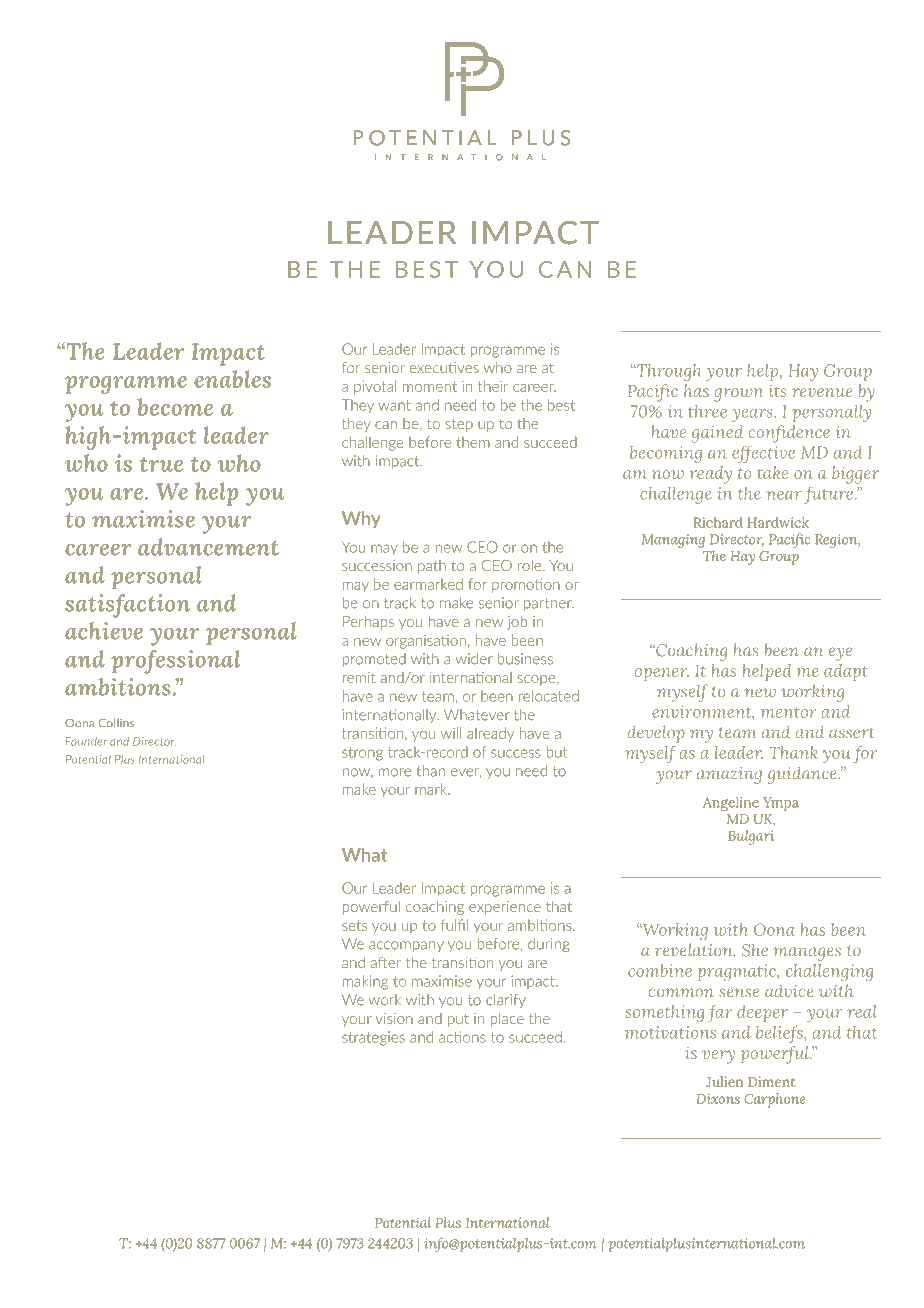  What do you see at coordinates (127, 606) in the screenshot?
I see `satisfaction` at bounding box center [127, 606].
